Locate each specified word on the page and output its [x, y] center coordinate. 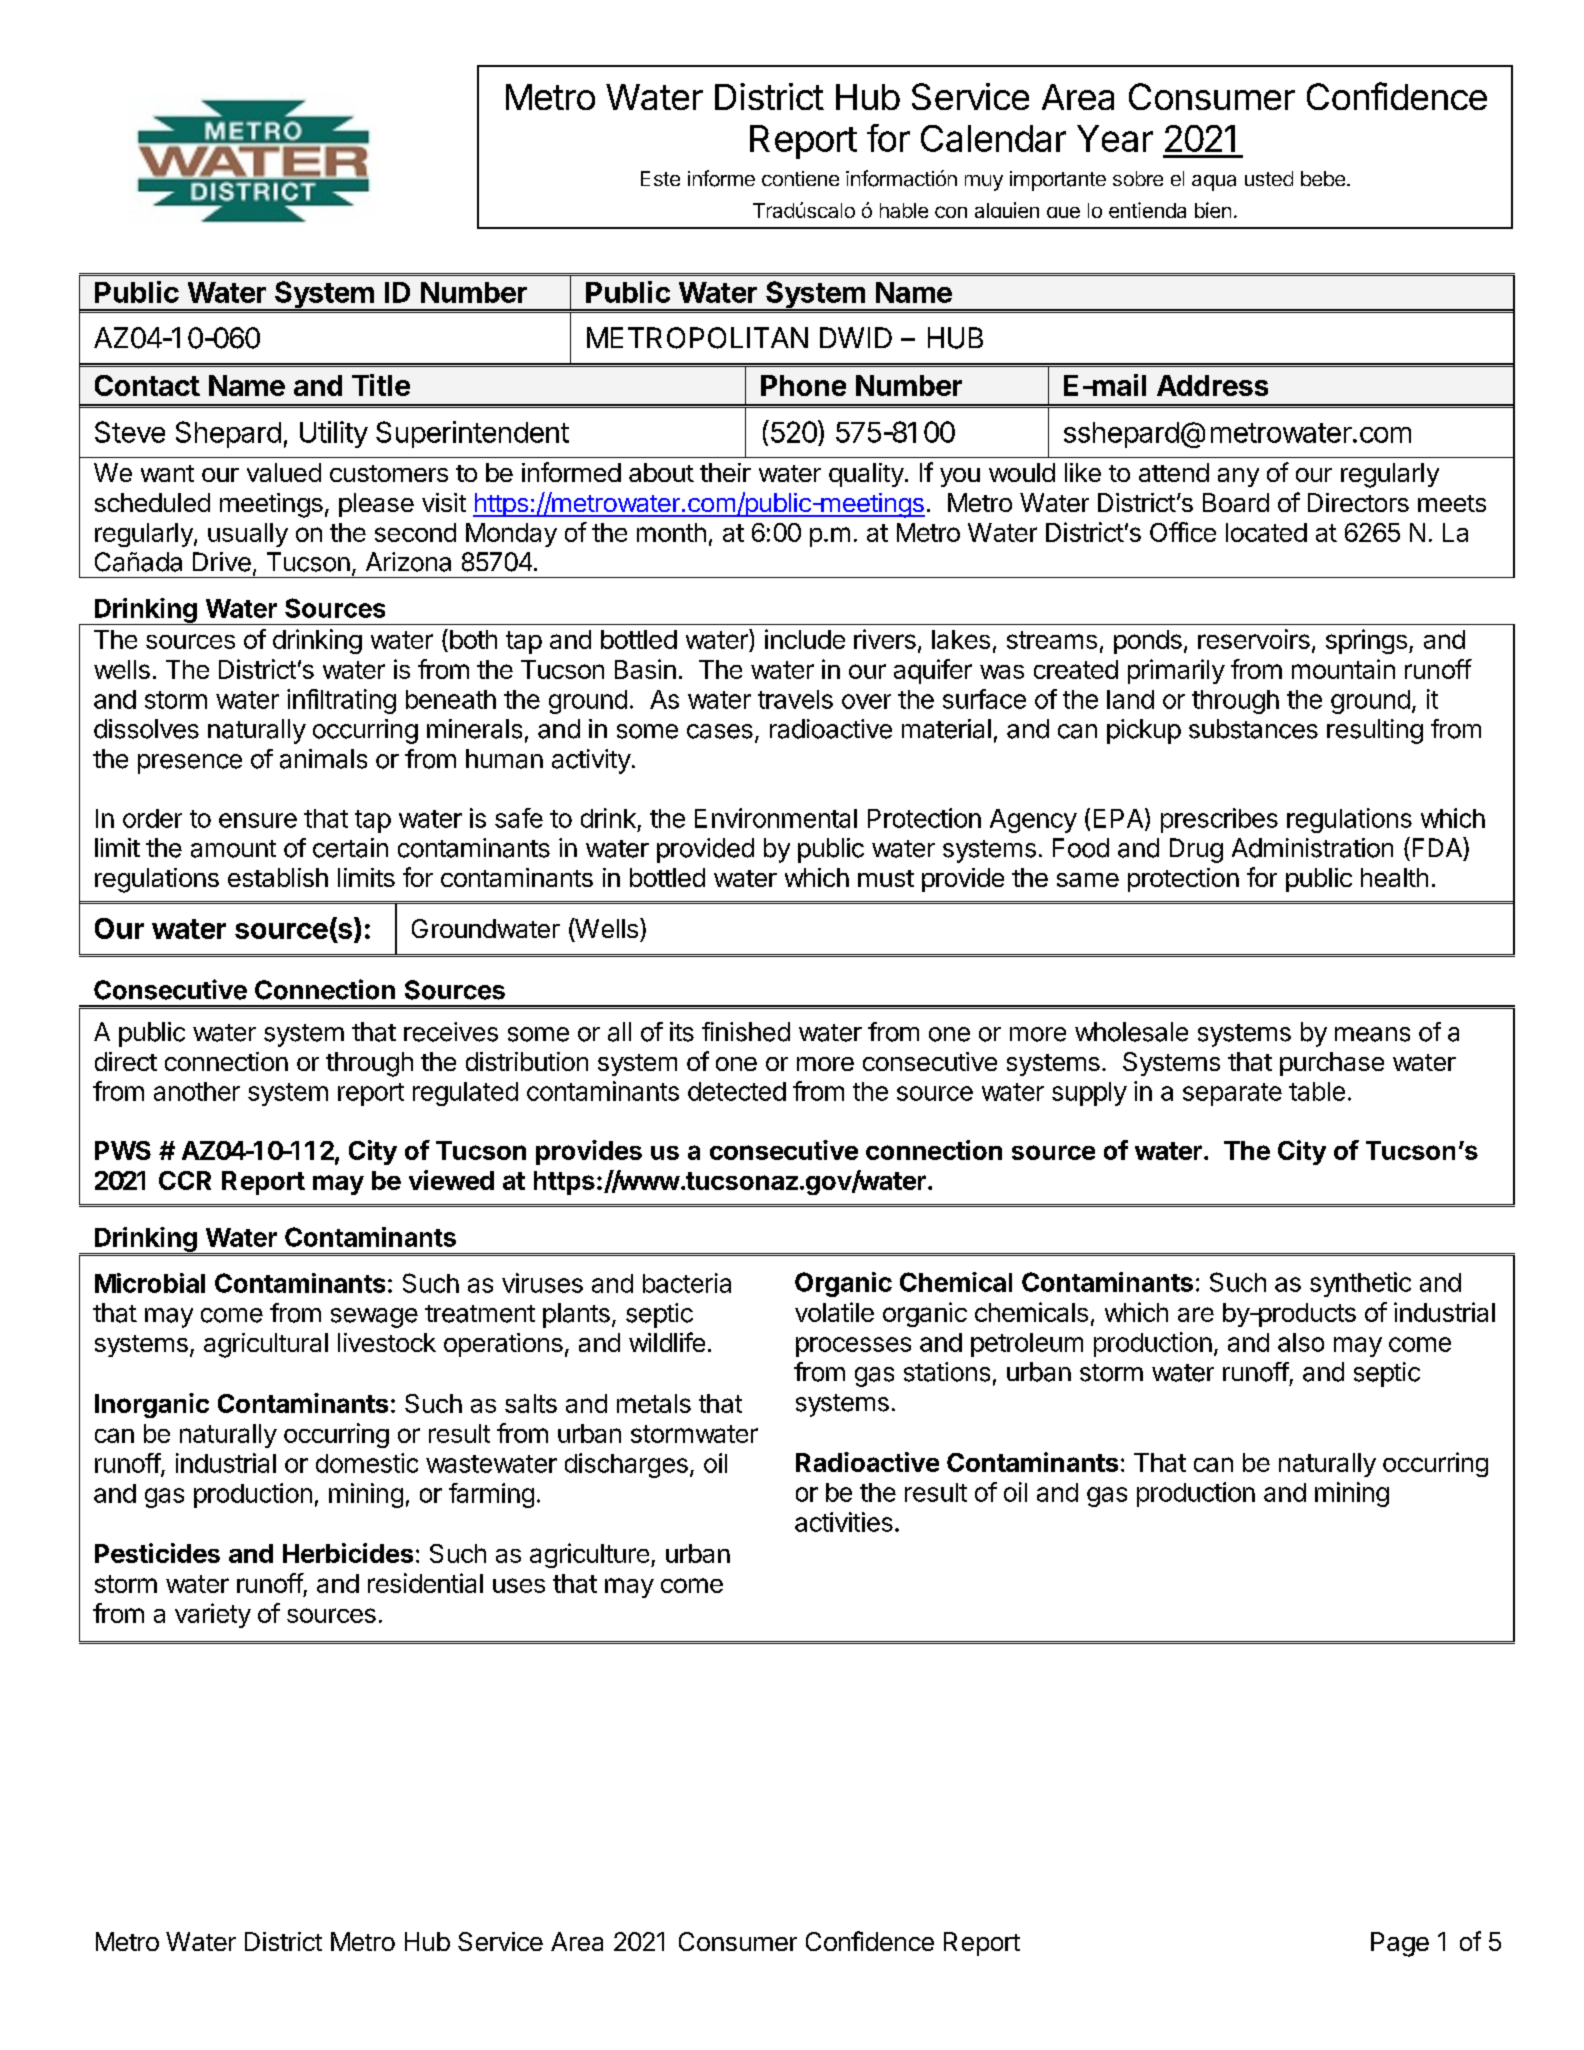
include [805, 639]
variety [213, 1615]
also [1301, 1342]
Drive [222, 562]
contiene [800, 178]
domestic [367, 1463]
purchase [1332, 1064]
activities [844, 1522]
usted [1269, 178]
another [197, 1091]
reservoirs [1254, 639]
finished [746, 1032]
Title [381, 385]
